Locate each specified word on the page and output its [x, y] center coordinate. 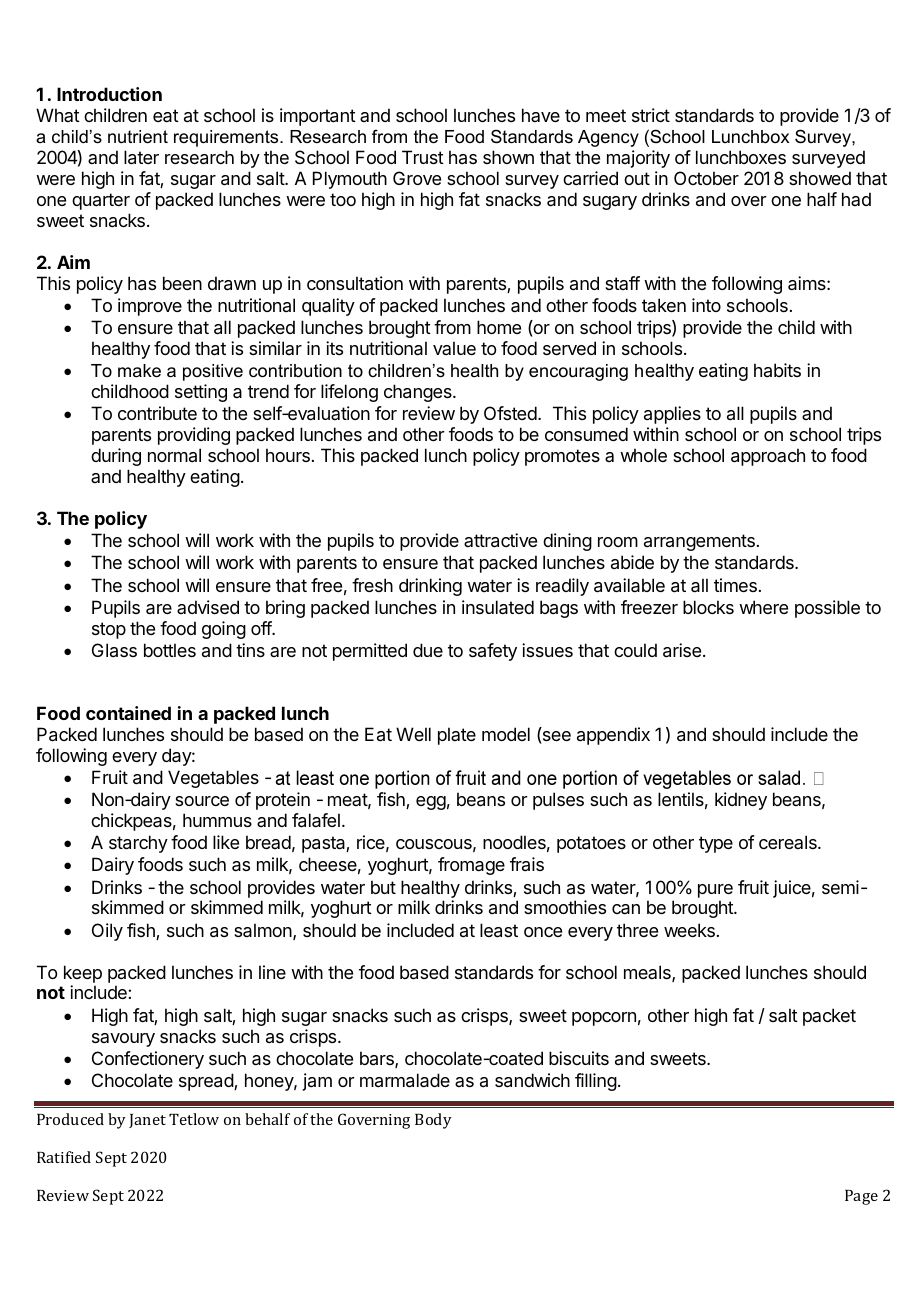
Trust [423, 157]
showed [820, 178]
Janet [147, 1121]
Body [433, 1121]
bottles [170, 650]
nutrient [138, 137]
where [763, 607]
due [428, 650]
